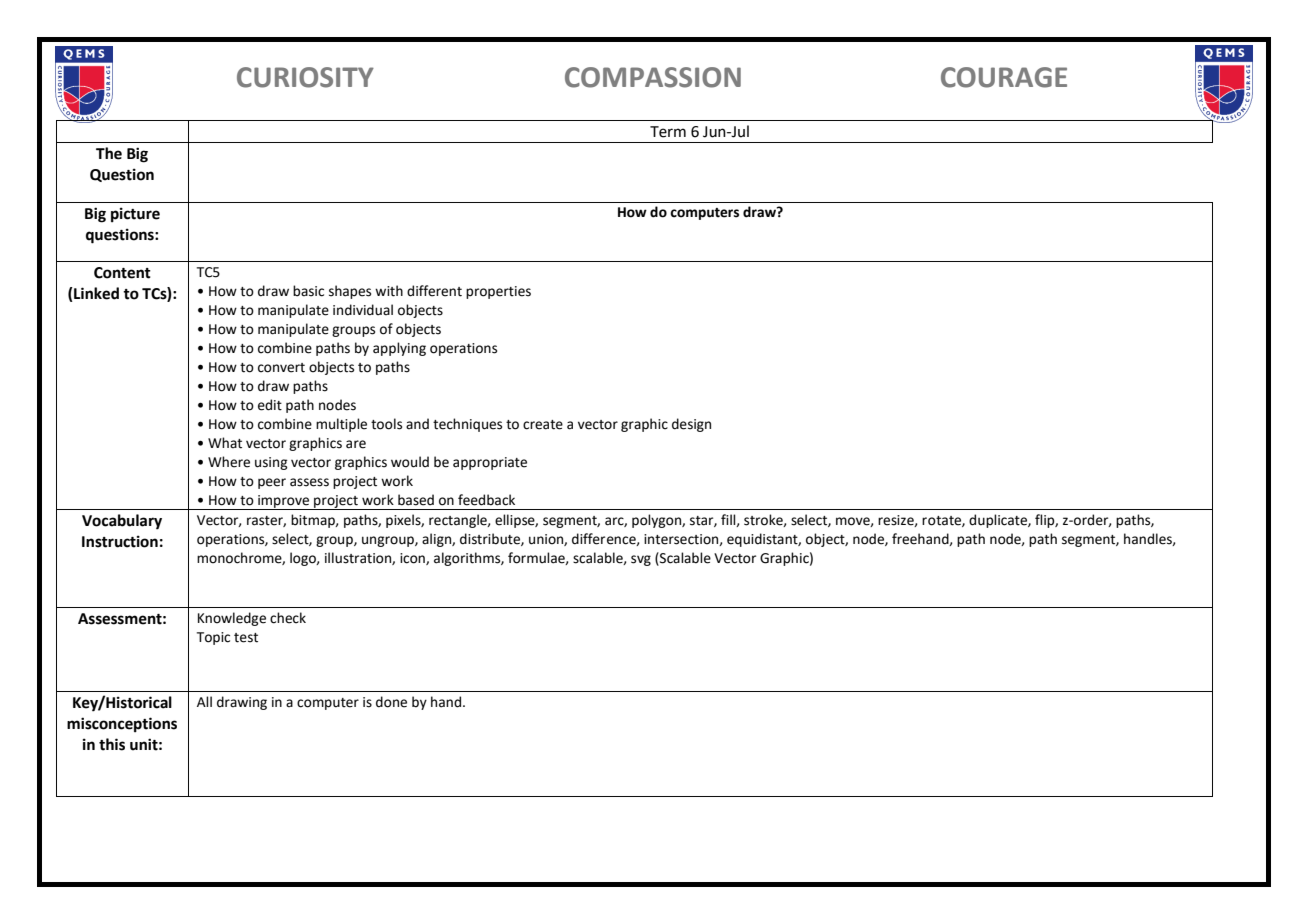  Describe the element at coordinates (305, 77) in the page. I see `CURIOSITY` at that location.
